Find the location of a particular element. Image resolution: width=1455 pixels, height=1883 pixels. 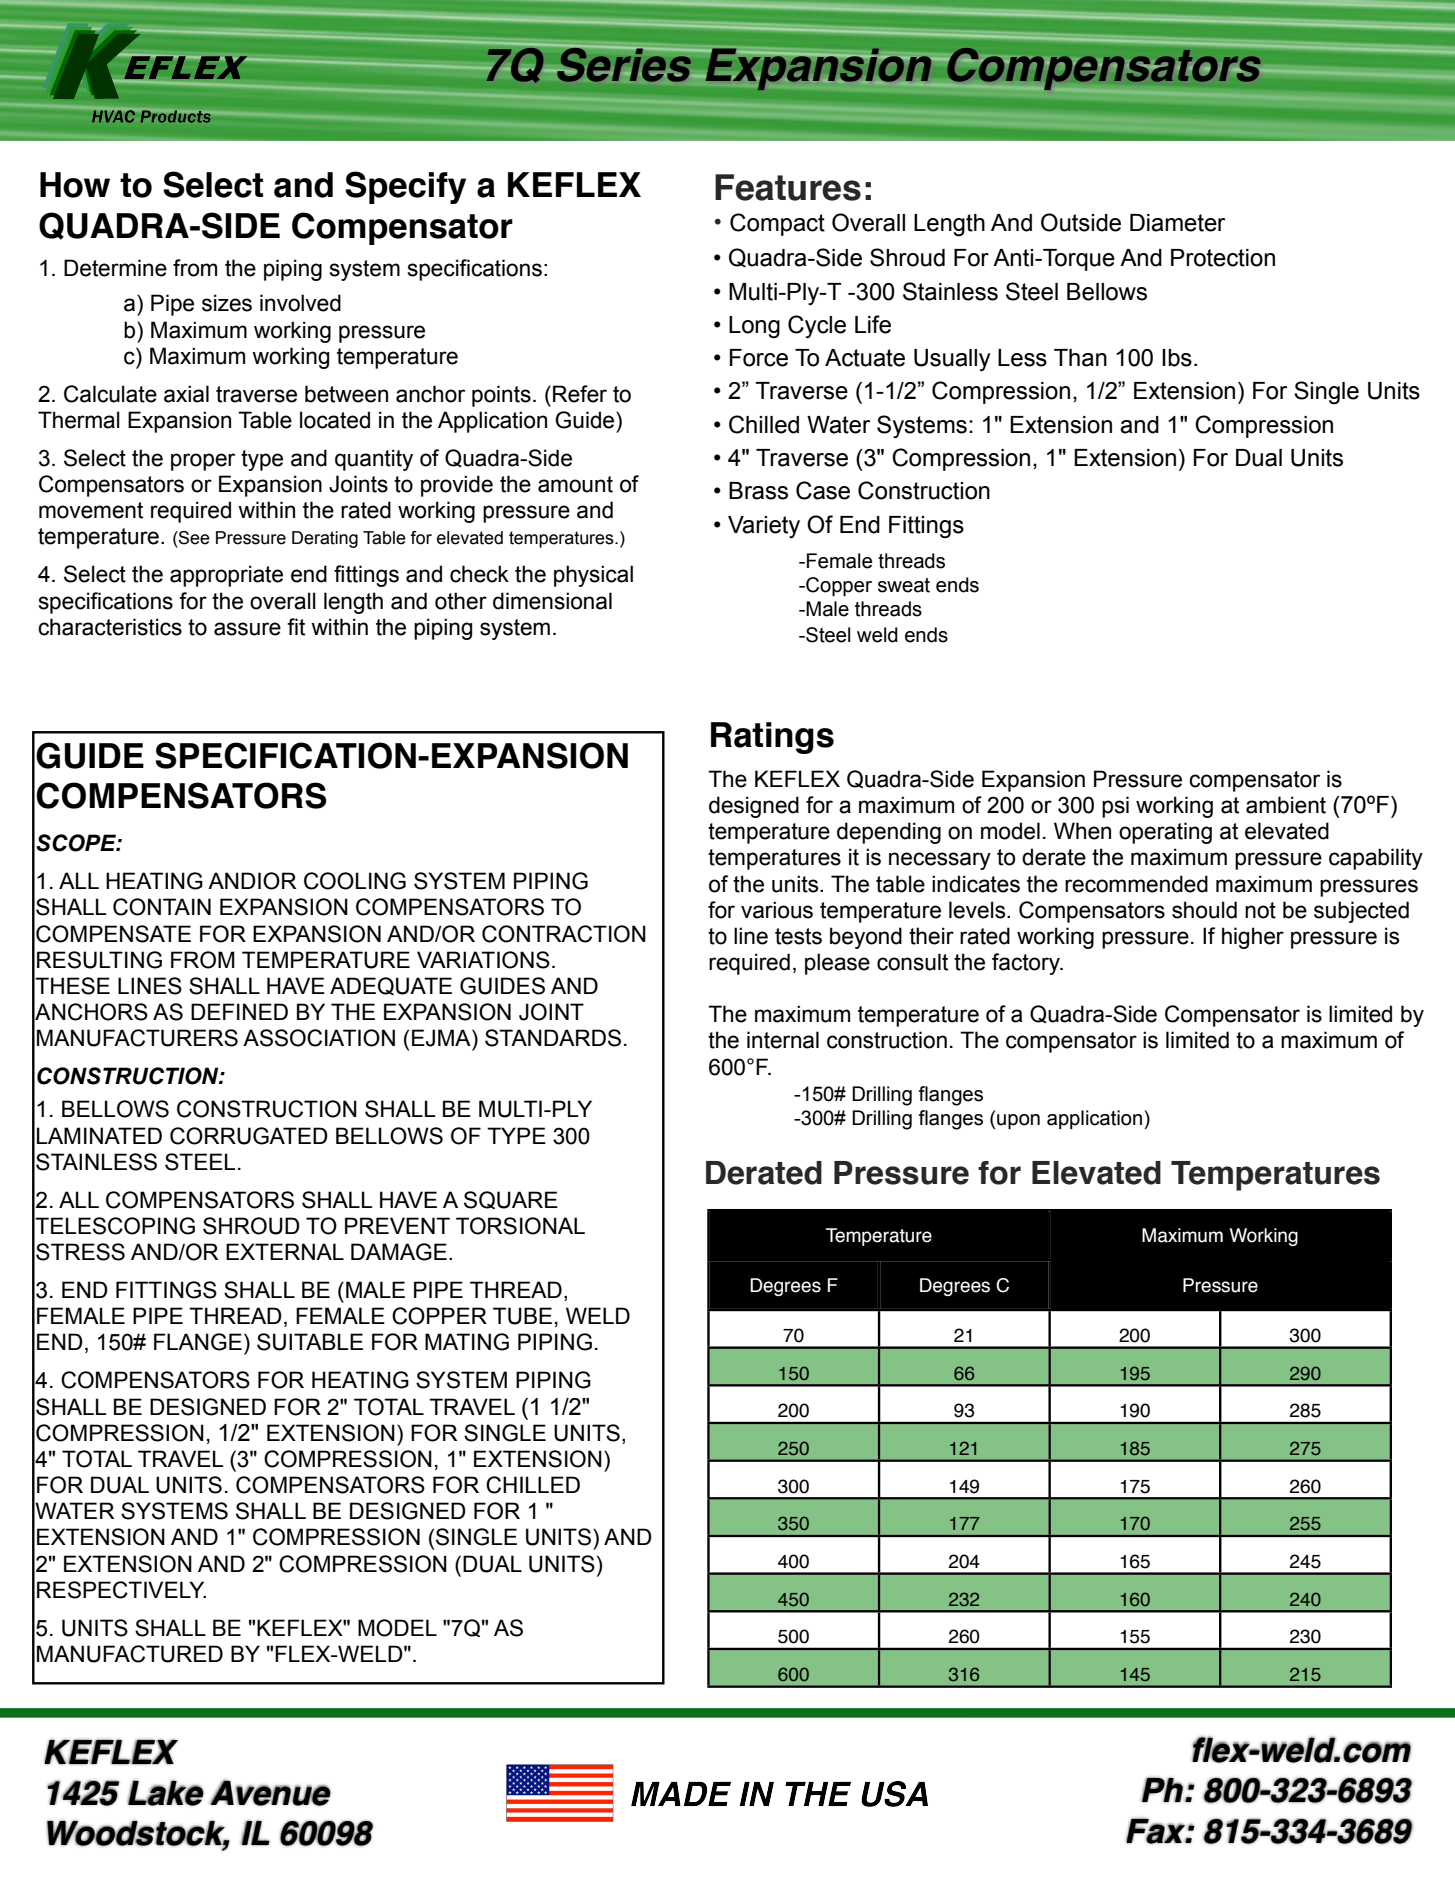

How is located at coordinates (75, 185).
